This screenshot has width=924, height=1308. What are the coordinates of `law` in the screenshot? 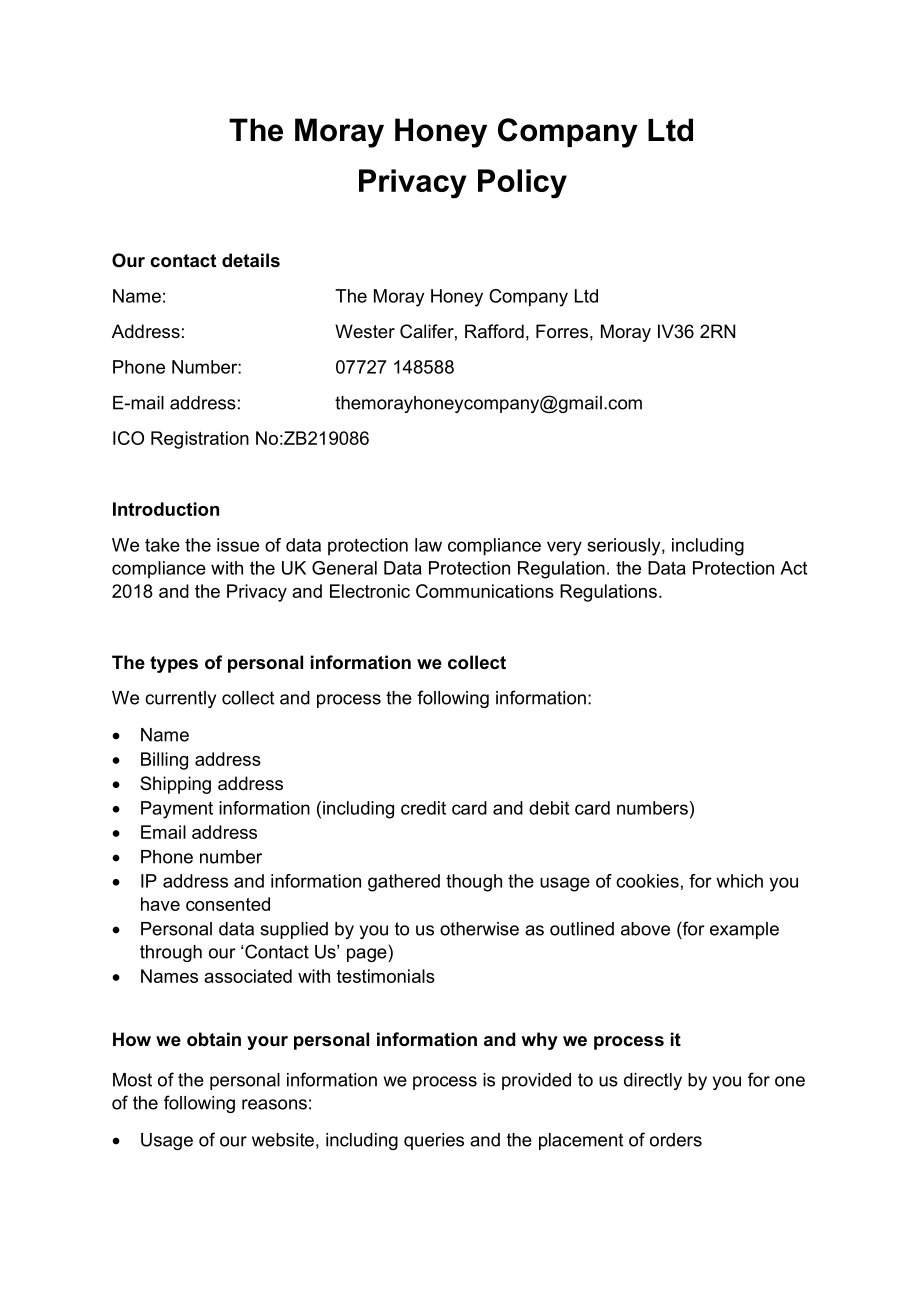 It's located at (428, 545).
